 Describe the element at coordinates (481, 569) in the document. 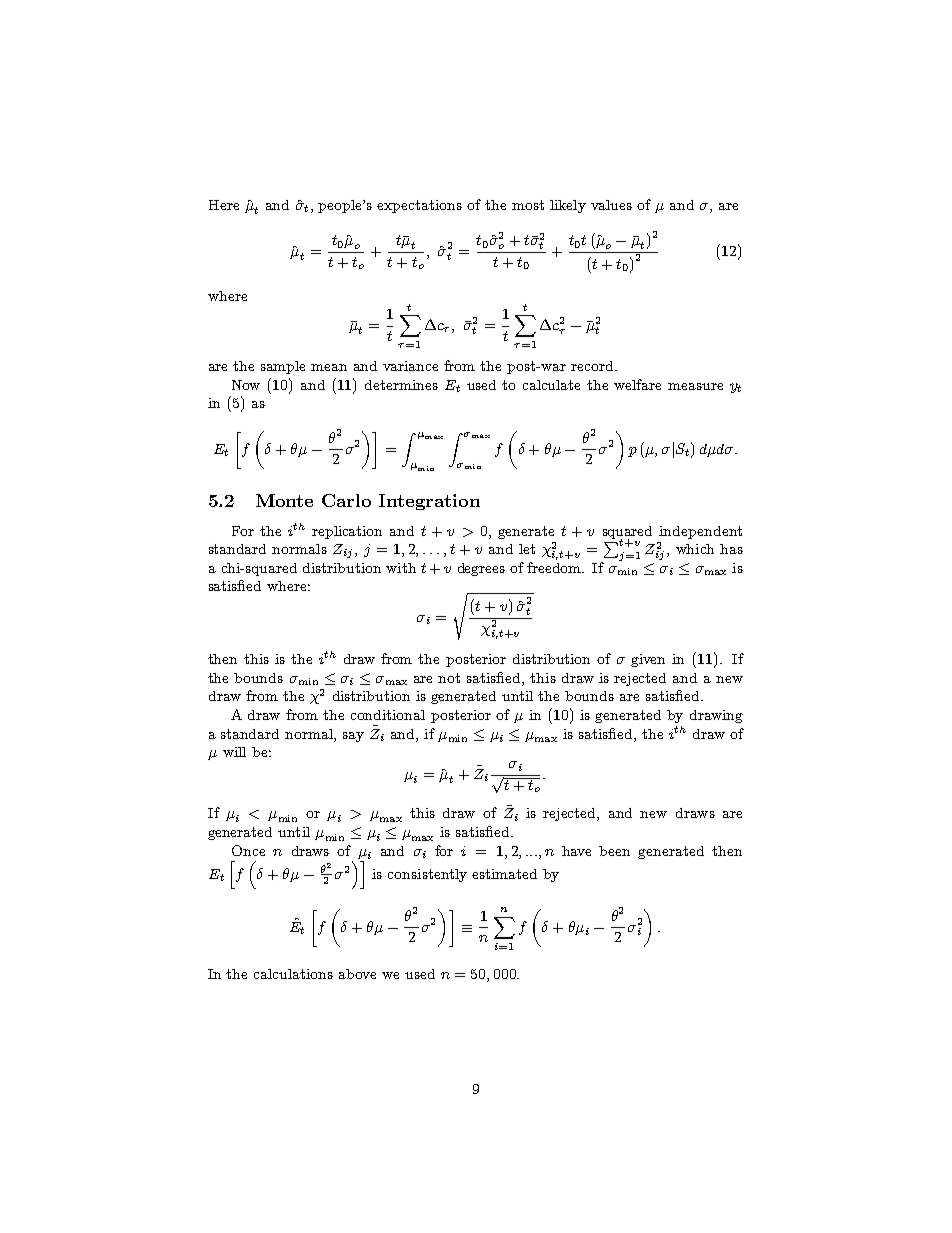

I see `degrees` at that location.
